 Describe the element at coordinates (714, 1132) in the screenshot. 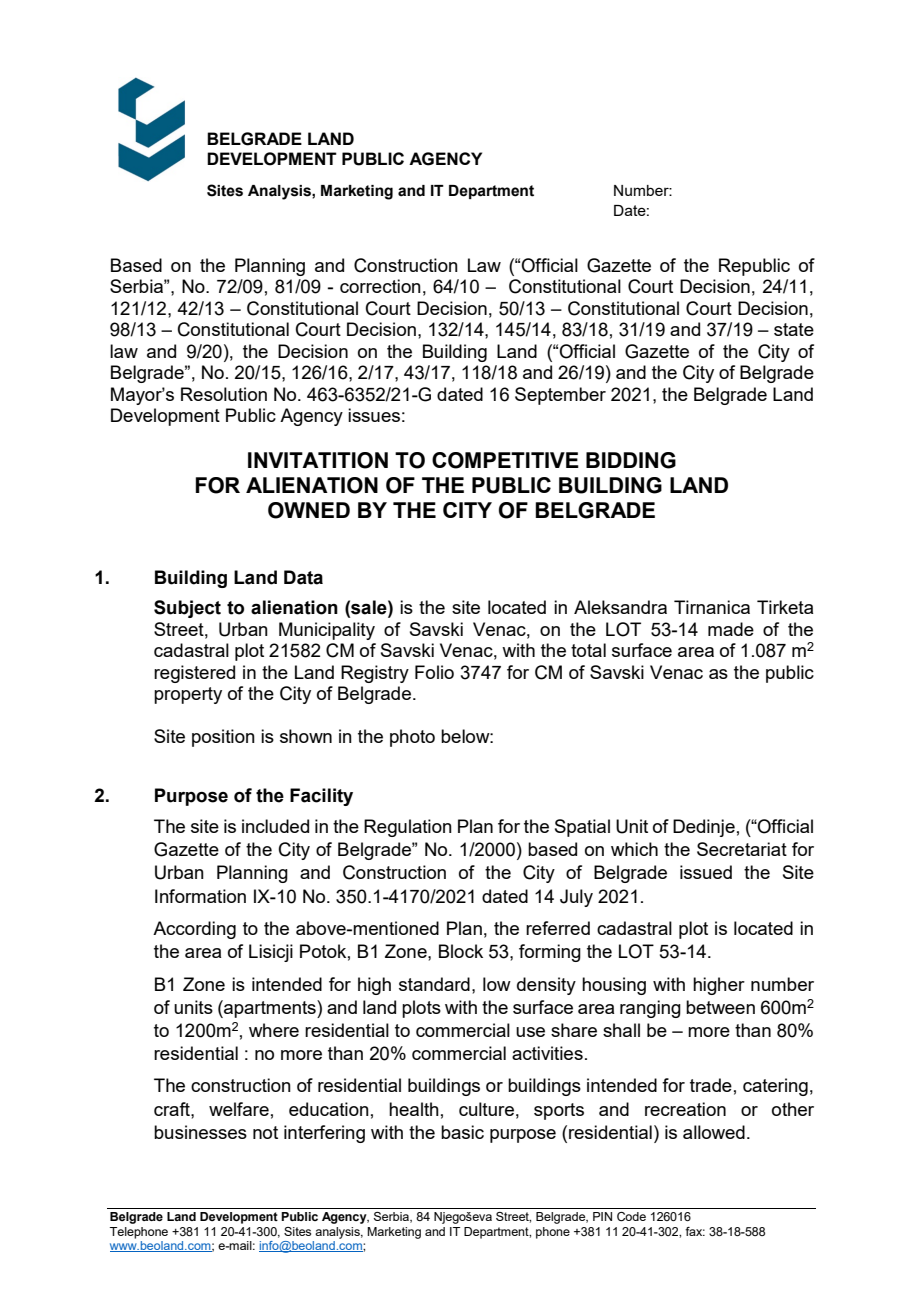

I see `allowed` at that location.
